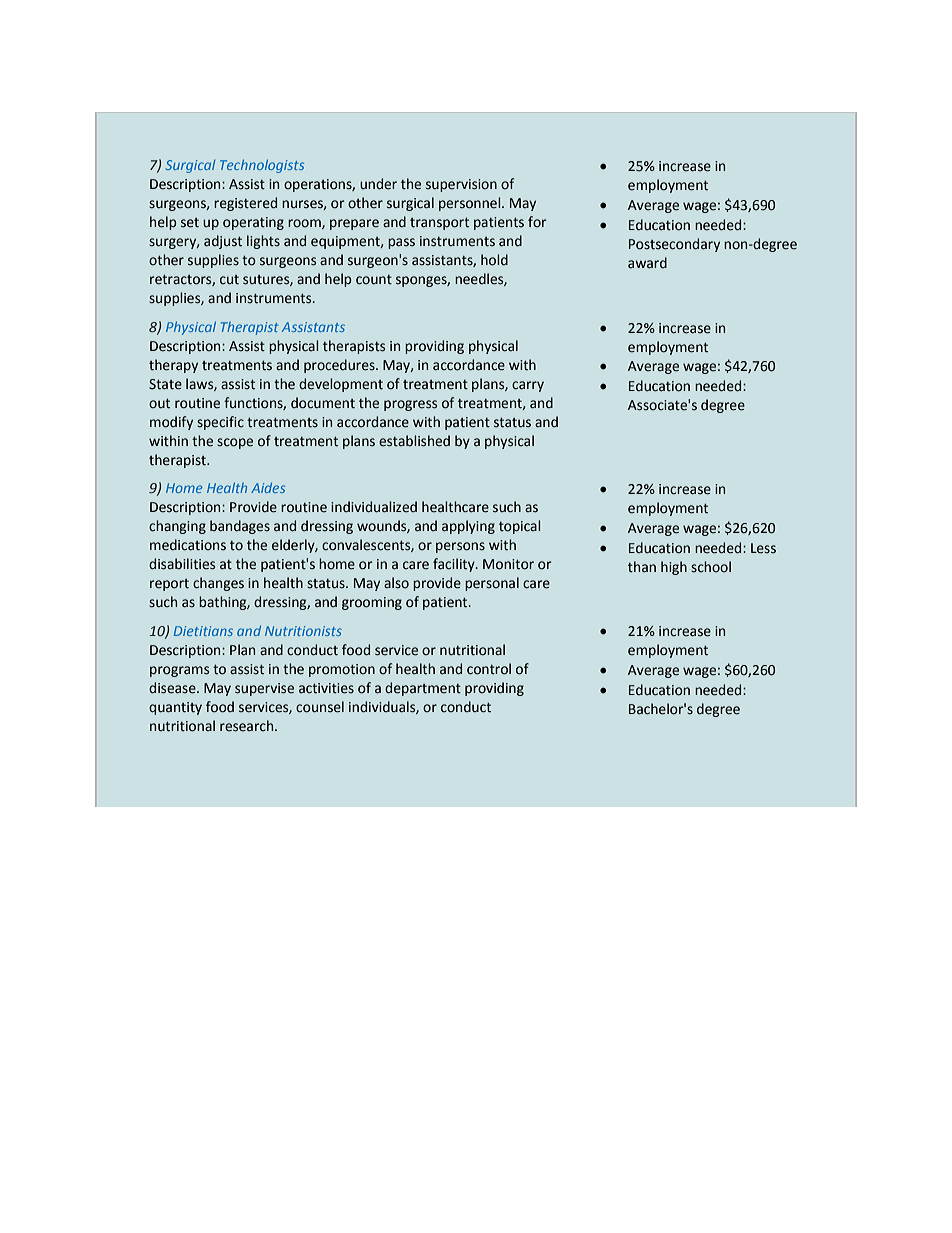  What do you see at coordinates (248, 726) in the image?
I see `research` at bounding box center [248, 726].
